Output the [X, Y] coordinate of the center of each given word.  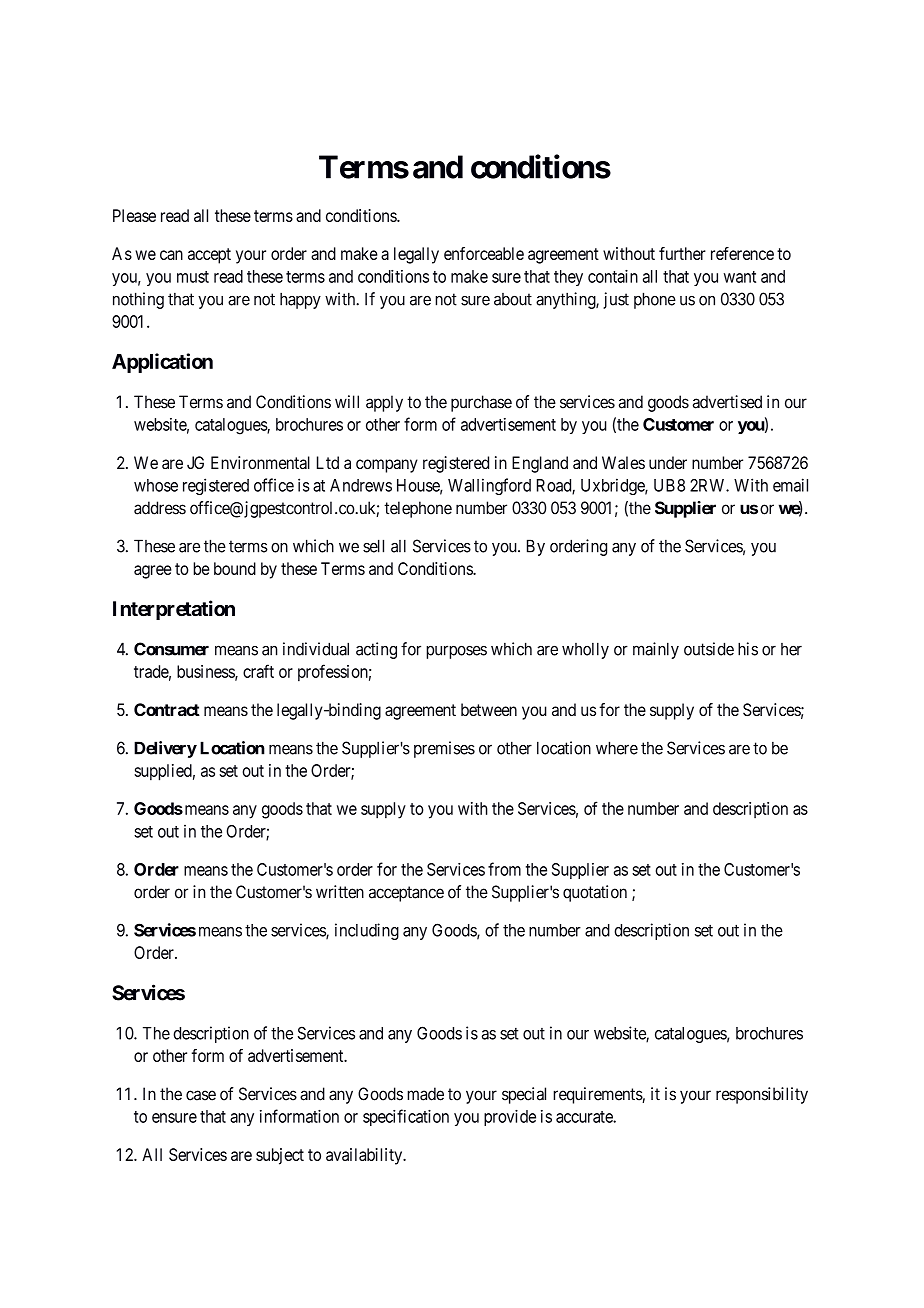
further [682, 253]
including [367, 931]
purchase [481, 403]
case [201, 1095]
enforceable [484, 253]
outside [709, 649]
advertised [727, 402]
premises [444, 749]
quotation [595, 893]
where [617, 748]
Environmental [260, 462]
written [340, 892]
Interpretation [174, 610]
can [171, 255]
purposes [456, 652]
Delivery [165, 749]
